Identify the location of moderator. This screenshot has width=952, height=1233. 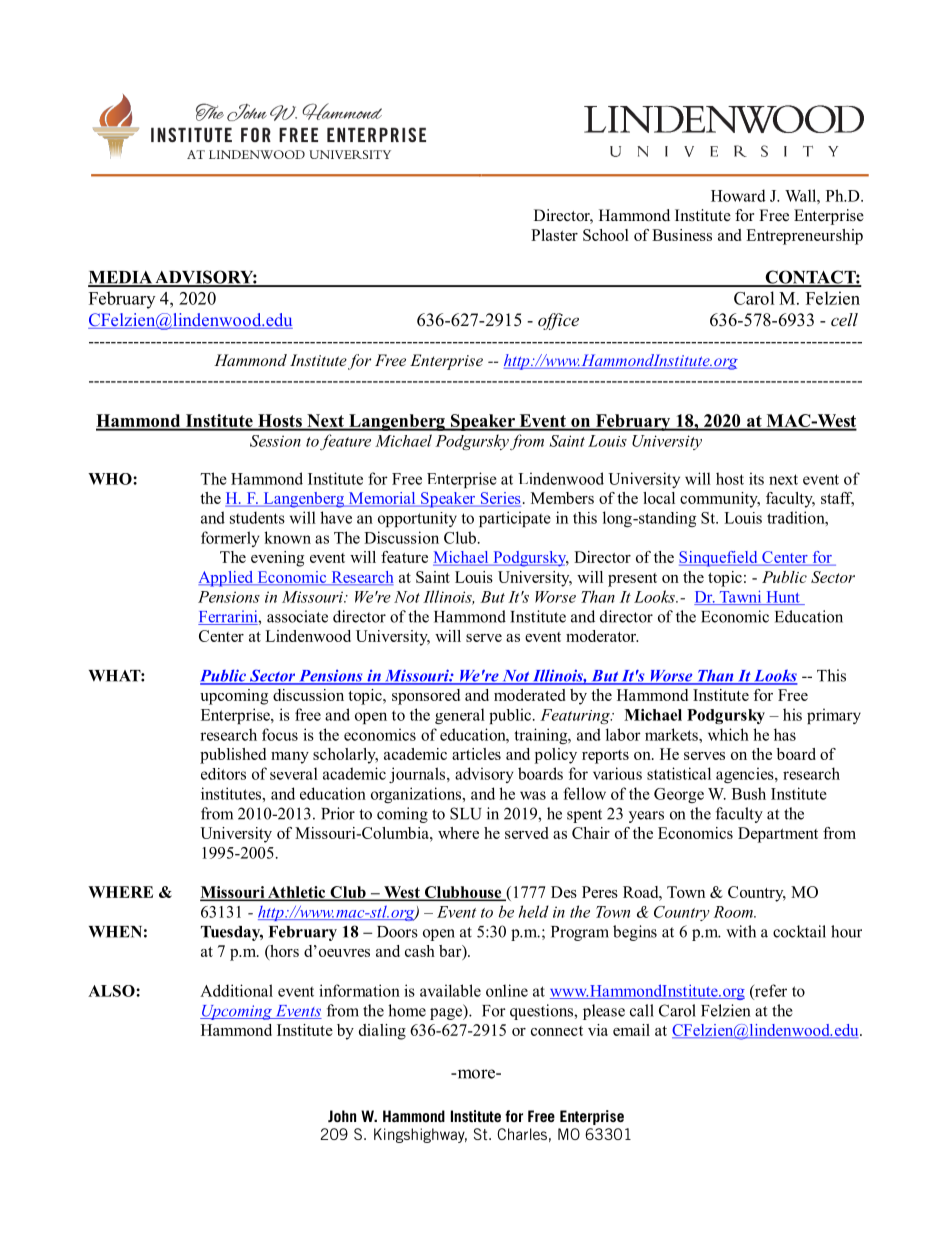
(602, 636).
